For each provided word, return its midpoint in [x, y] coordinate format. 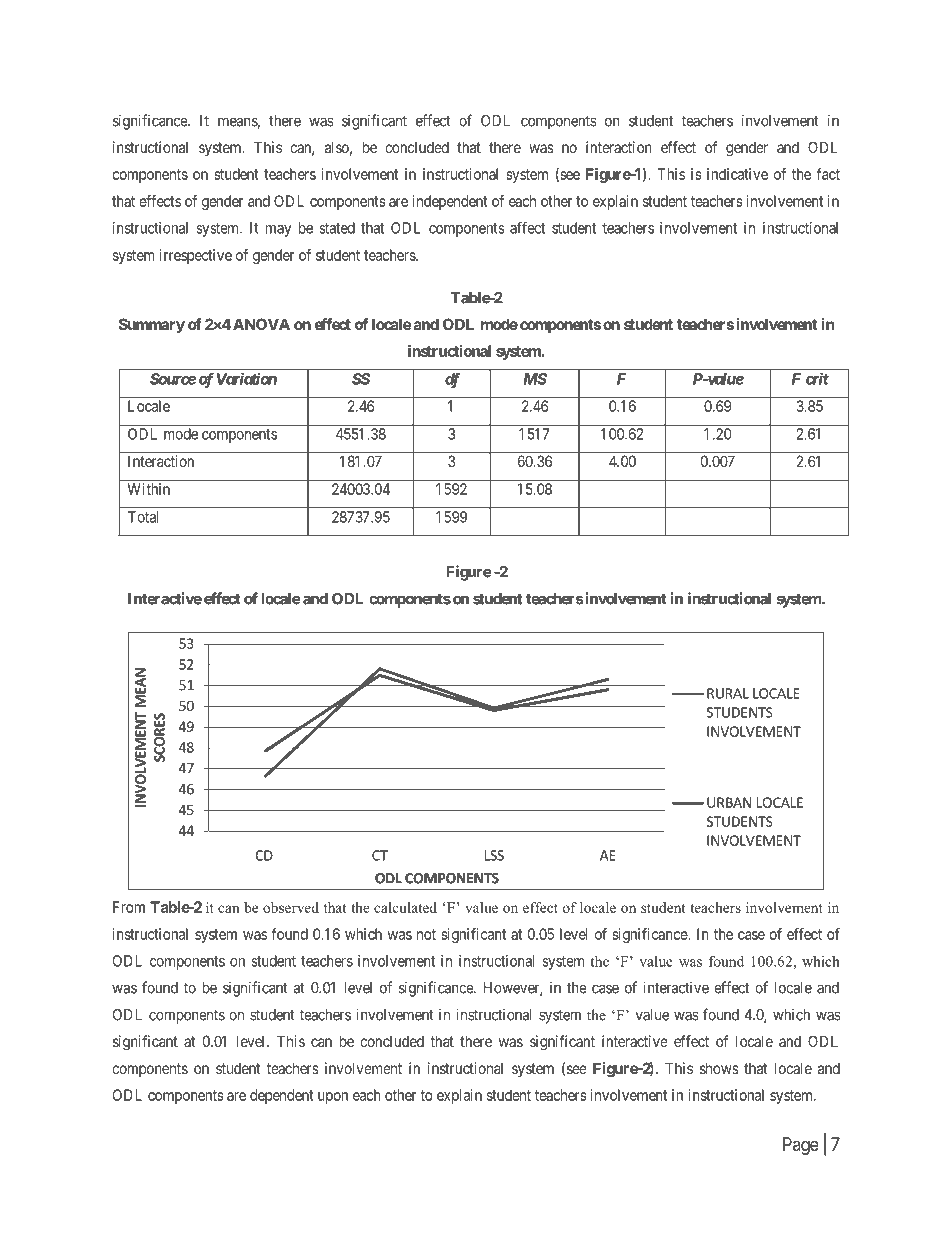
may [279, 231]
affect [527, 227]
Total [143, 517]
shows [719, 1068]
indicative [737, 174]
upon [333, 1098]
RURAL [728, 693]
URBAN [729, 802]
